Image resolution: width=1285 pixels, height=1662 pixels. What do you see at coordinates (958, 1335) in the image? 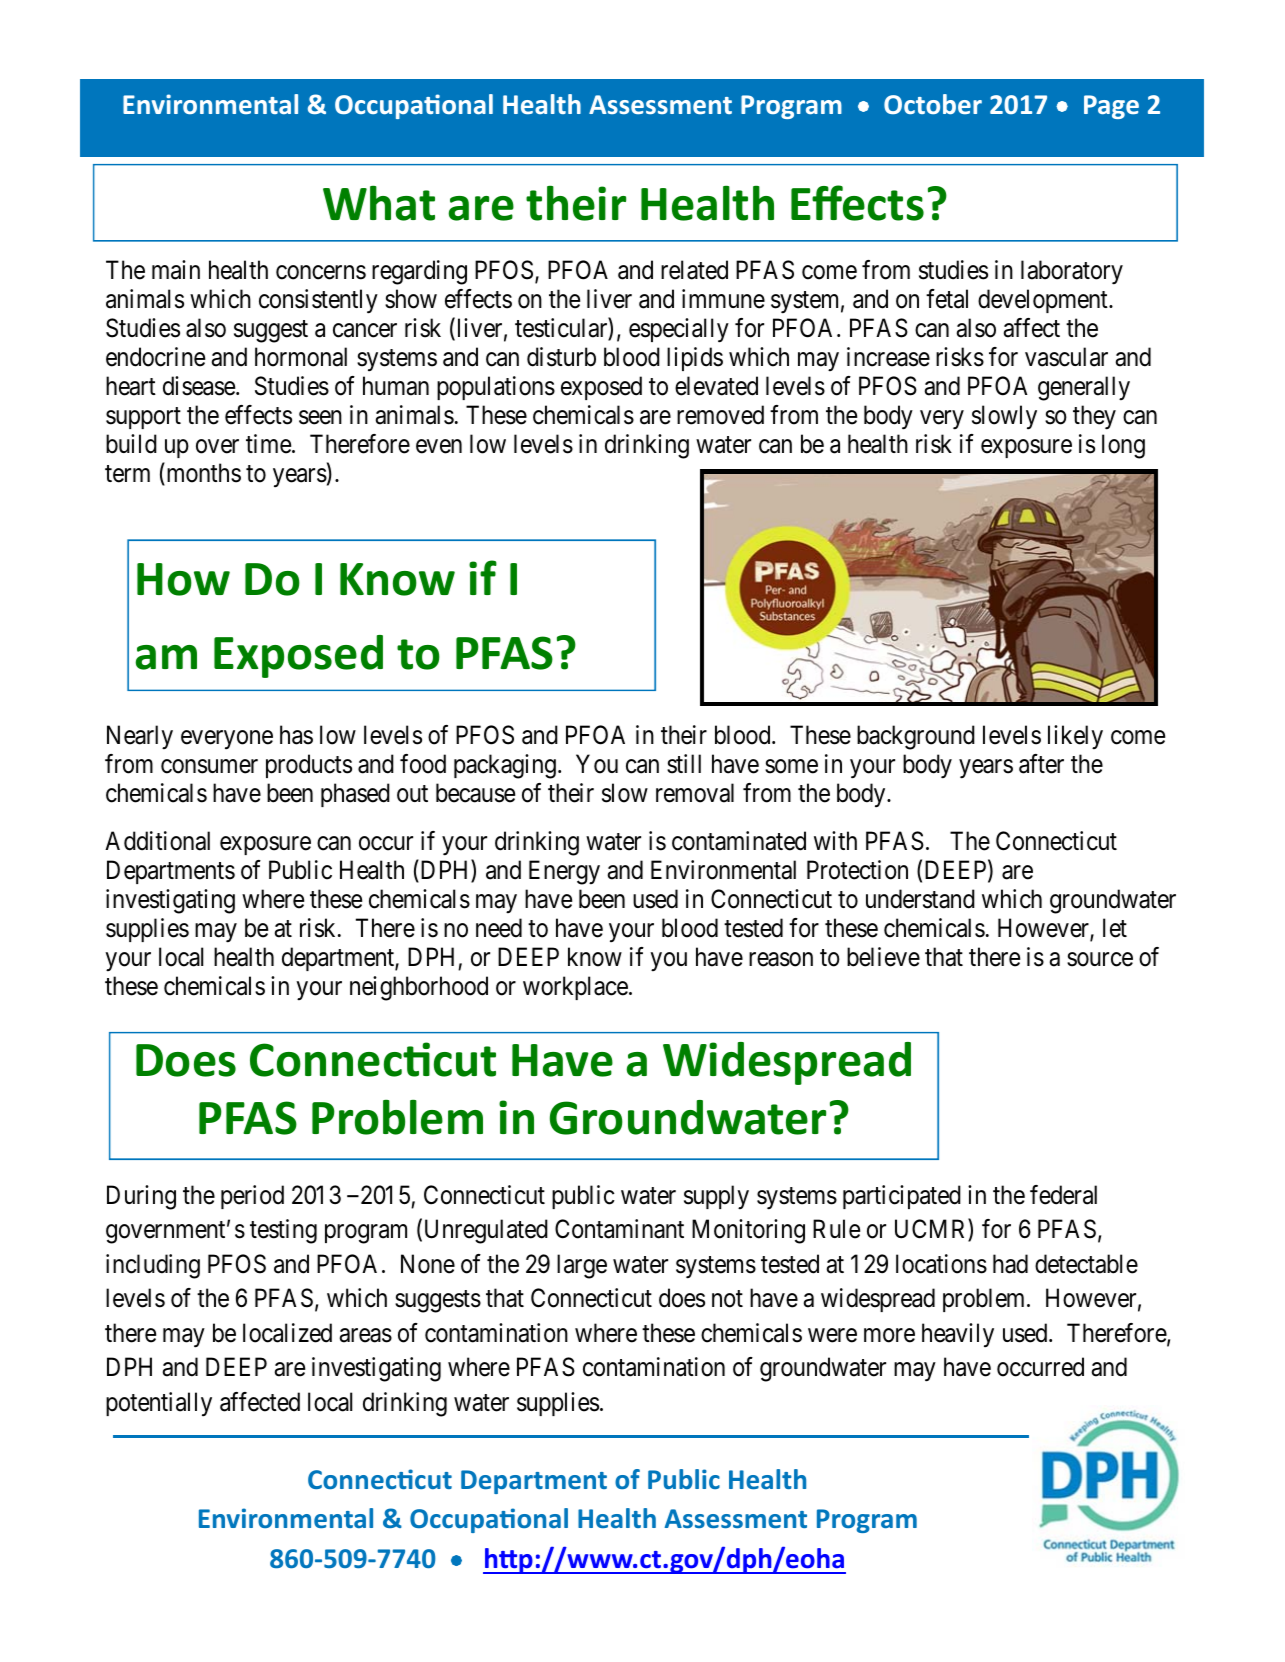
I see `heavily` at bounding box center [958, 1335].
